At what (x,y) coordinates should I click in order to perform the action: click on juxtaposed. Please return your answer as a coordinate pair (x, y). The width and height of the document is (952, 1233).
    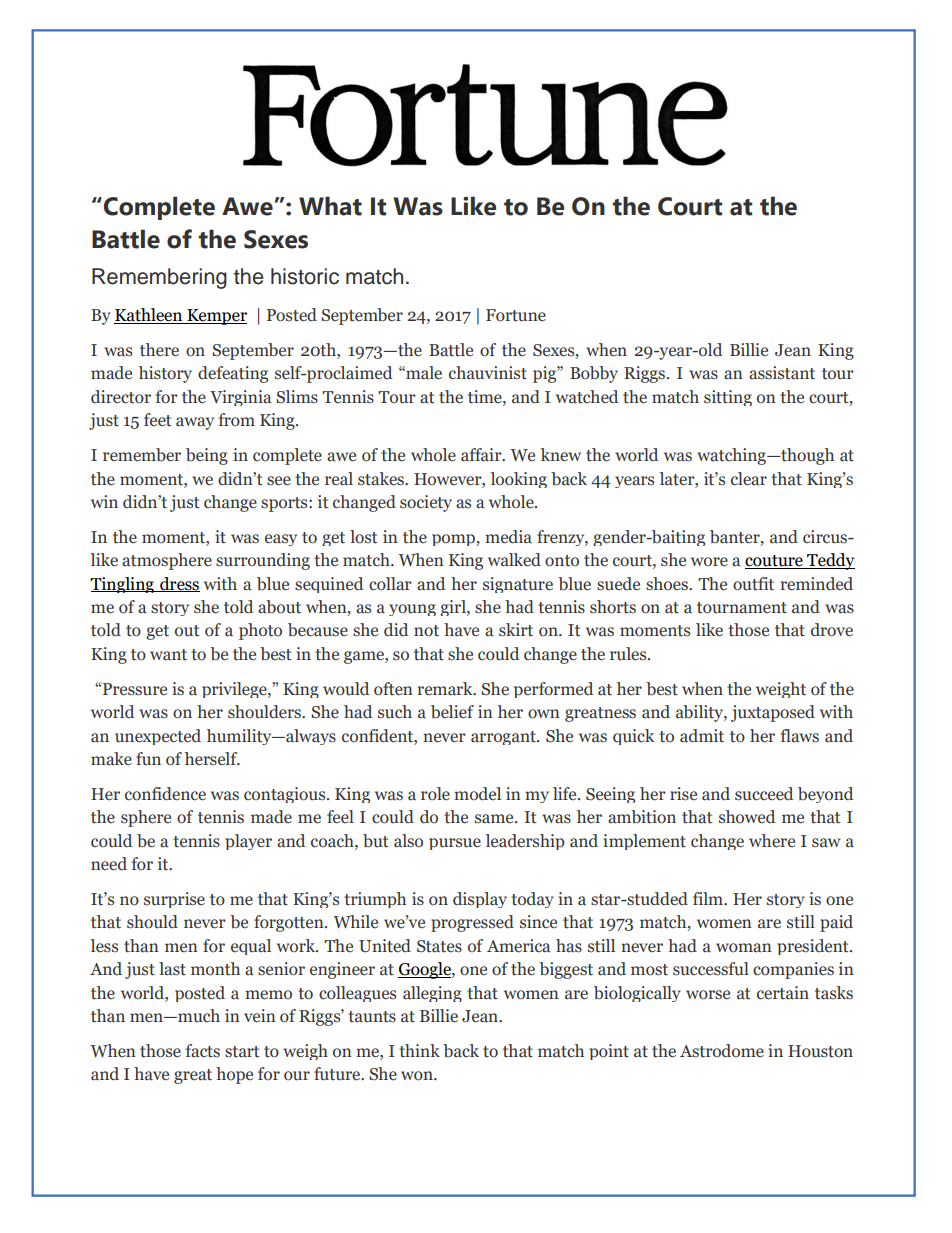
    Looking at the image, I should click on (773, 713).
